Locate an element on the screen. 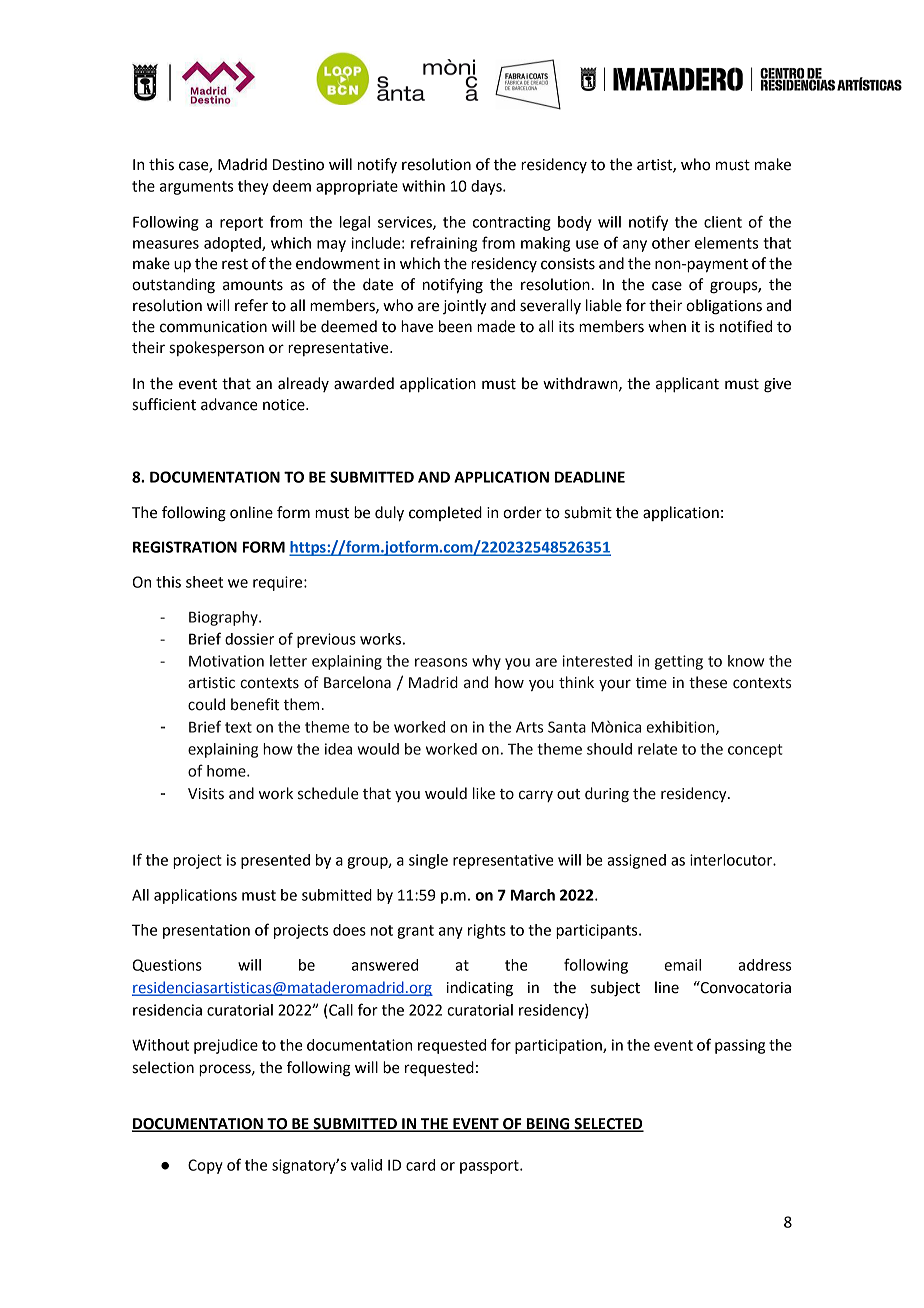  Copy is located at coordinates (205, 1166).
